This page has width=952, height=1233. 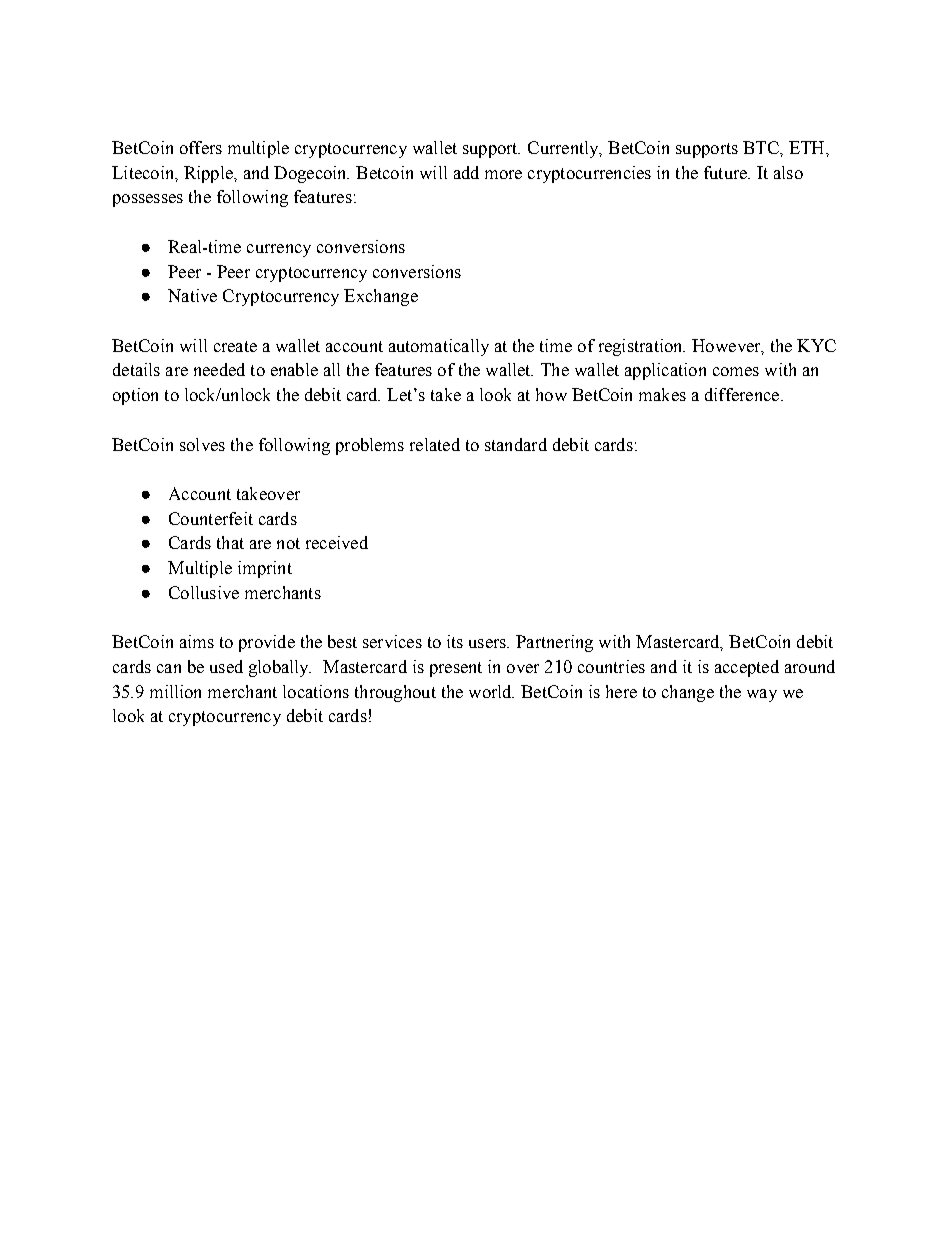 I want to click on Ripple, so click(x=209, y=174).
